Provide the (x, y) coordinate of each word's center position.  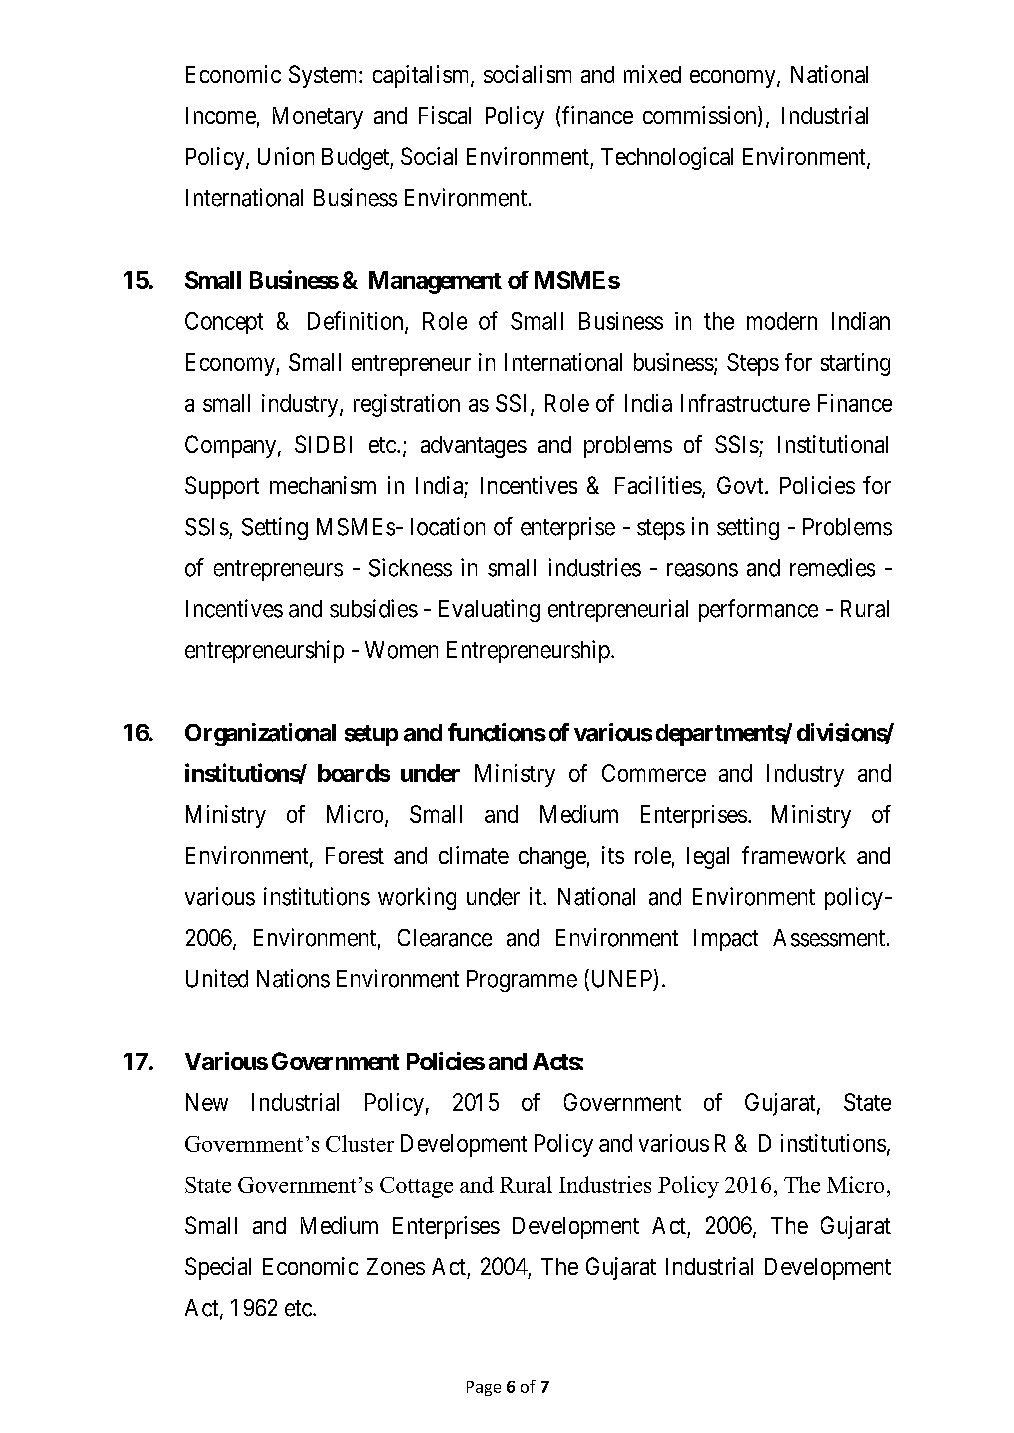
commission (701, 116)
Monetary (318, 118)
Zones (396, 1266)
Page (484, 1388)
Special (218, 1268)
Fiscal (445, 115)
